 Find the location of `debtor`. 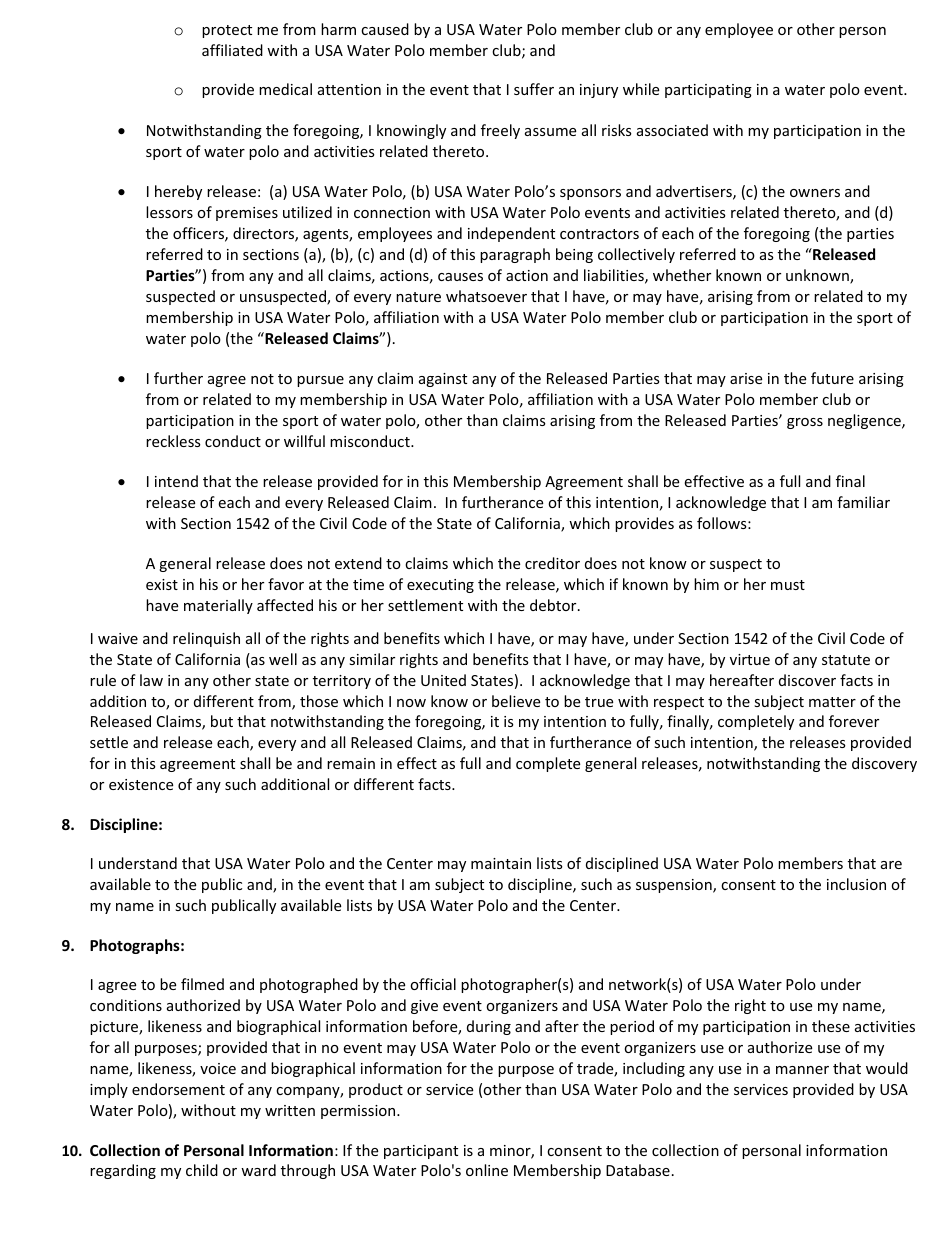

debtor is located at coordinates (554, 605).
